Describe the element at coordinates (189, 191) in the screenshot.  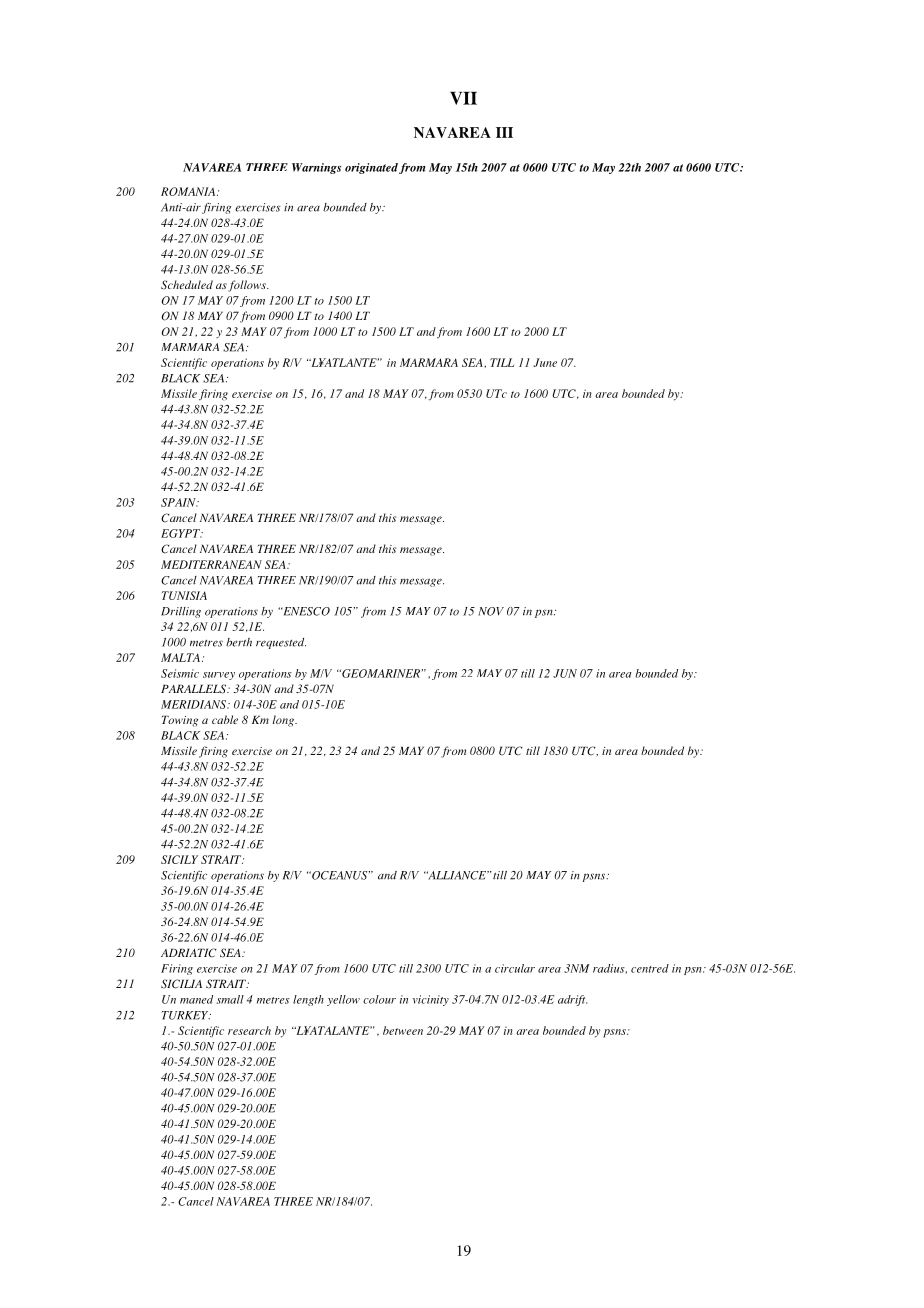
I see `ROMANIA` at that location.
